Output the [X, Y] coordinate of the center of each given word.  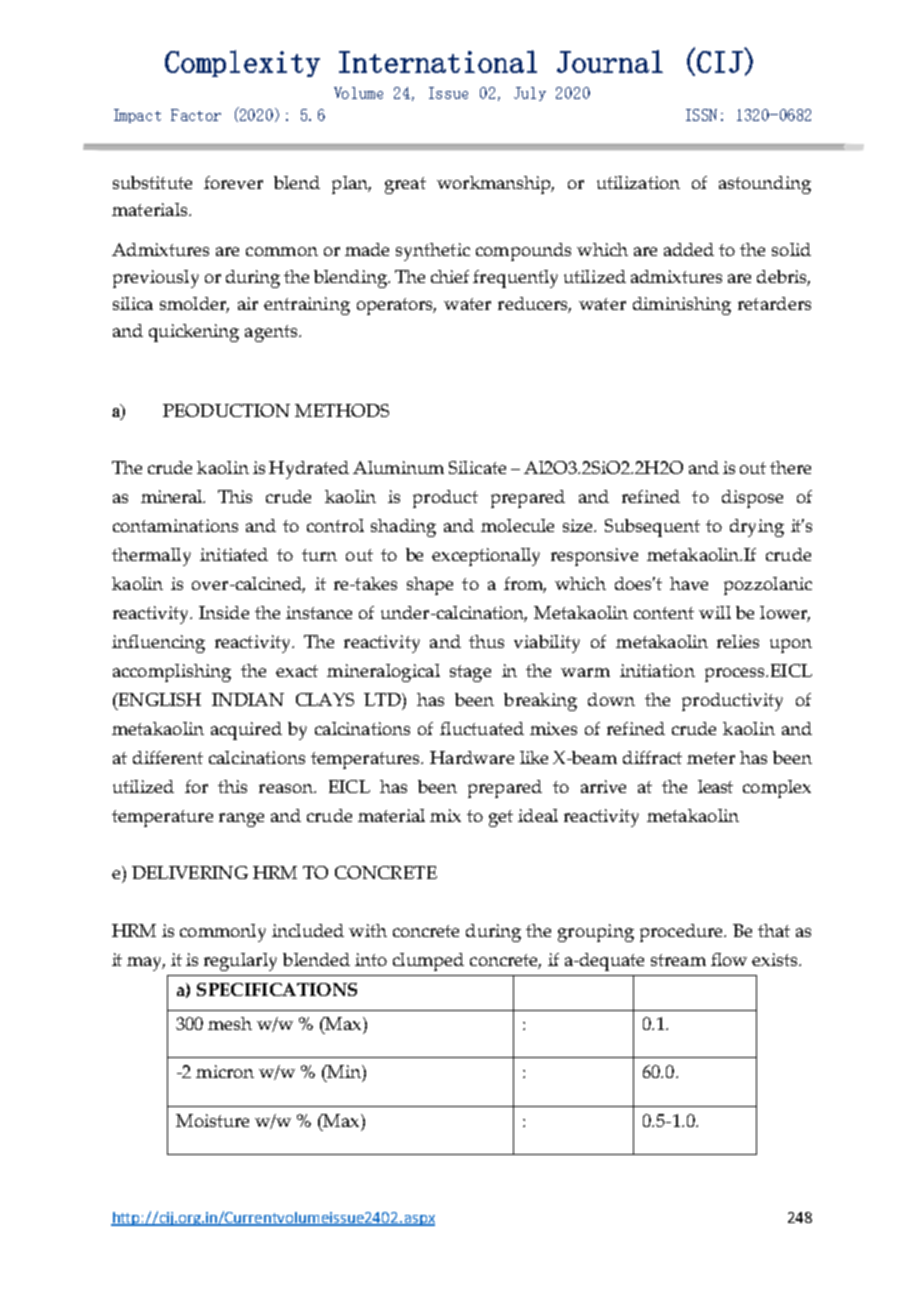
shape [430, 586]
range [241, 820]
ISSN [701, 115]
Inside [224, 612]
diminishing [682, 306]
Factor [196, 115]
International [438, 61]
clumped [428, 962]
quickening [194, 333]
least [715, 786]
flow [729, 959]
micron [225, 1071]
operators [396, 306]
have [689, 583]
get [501, 818]
